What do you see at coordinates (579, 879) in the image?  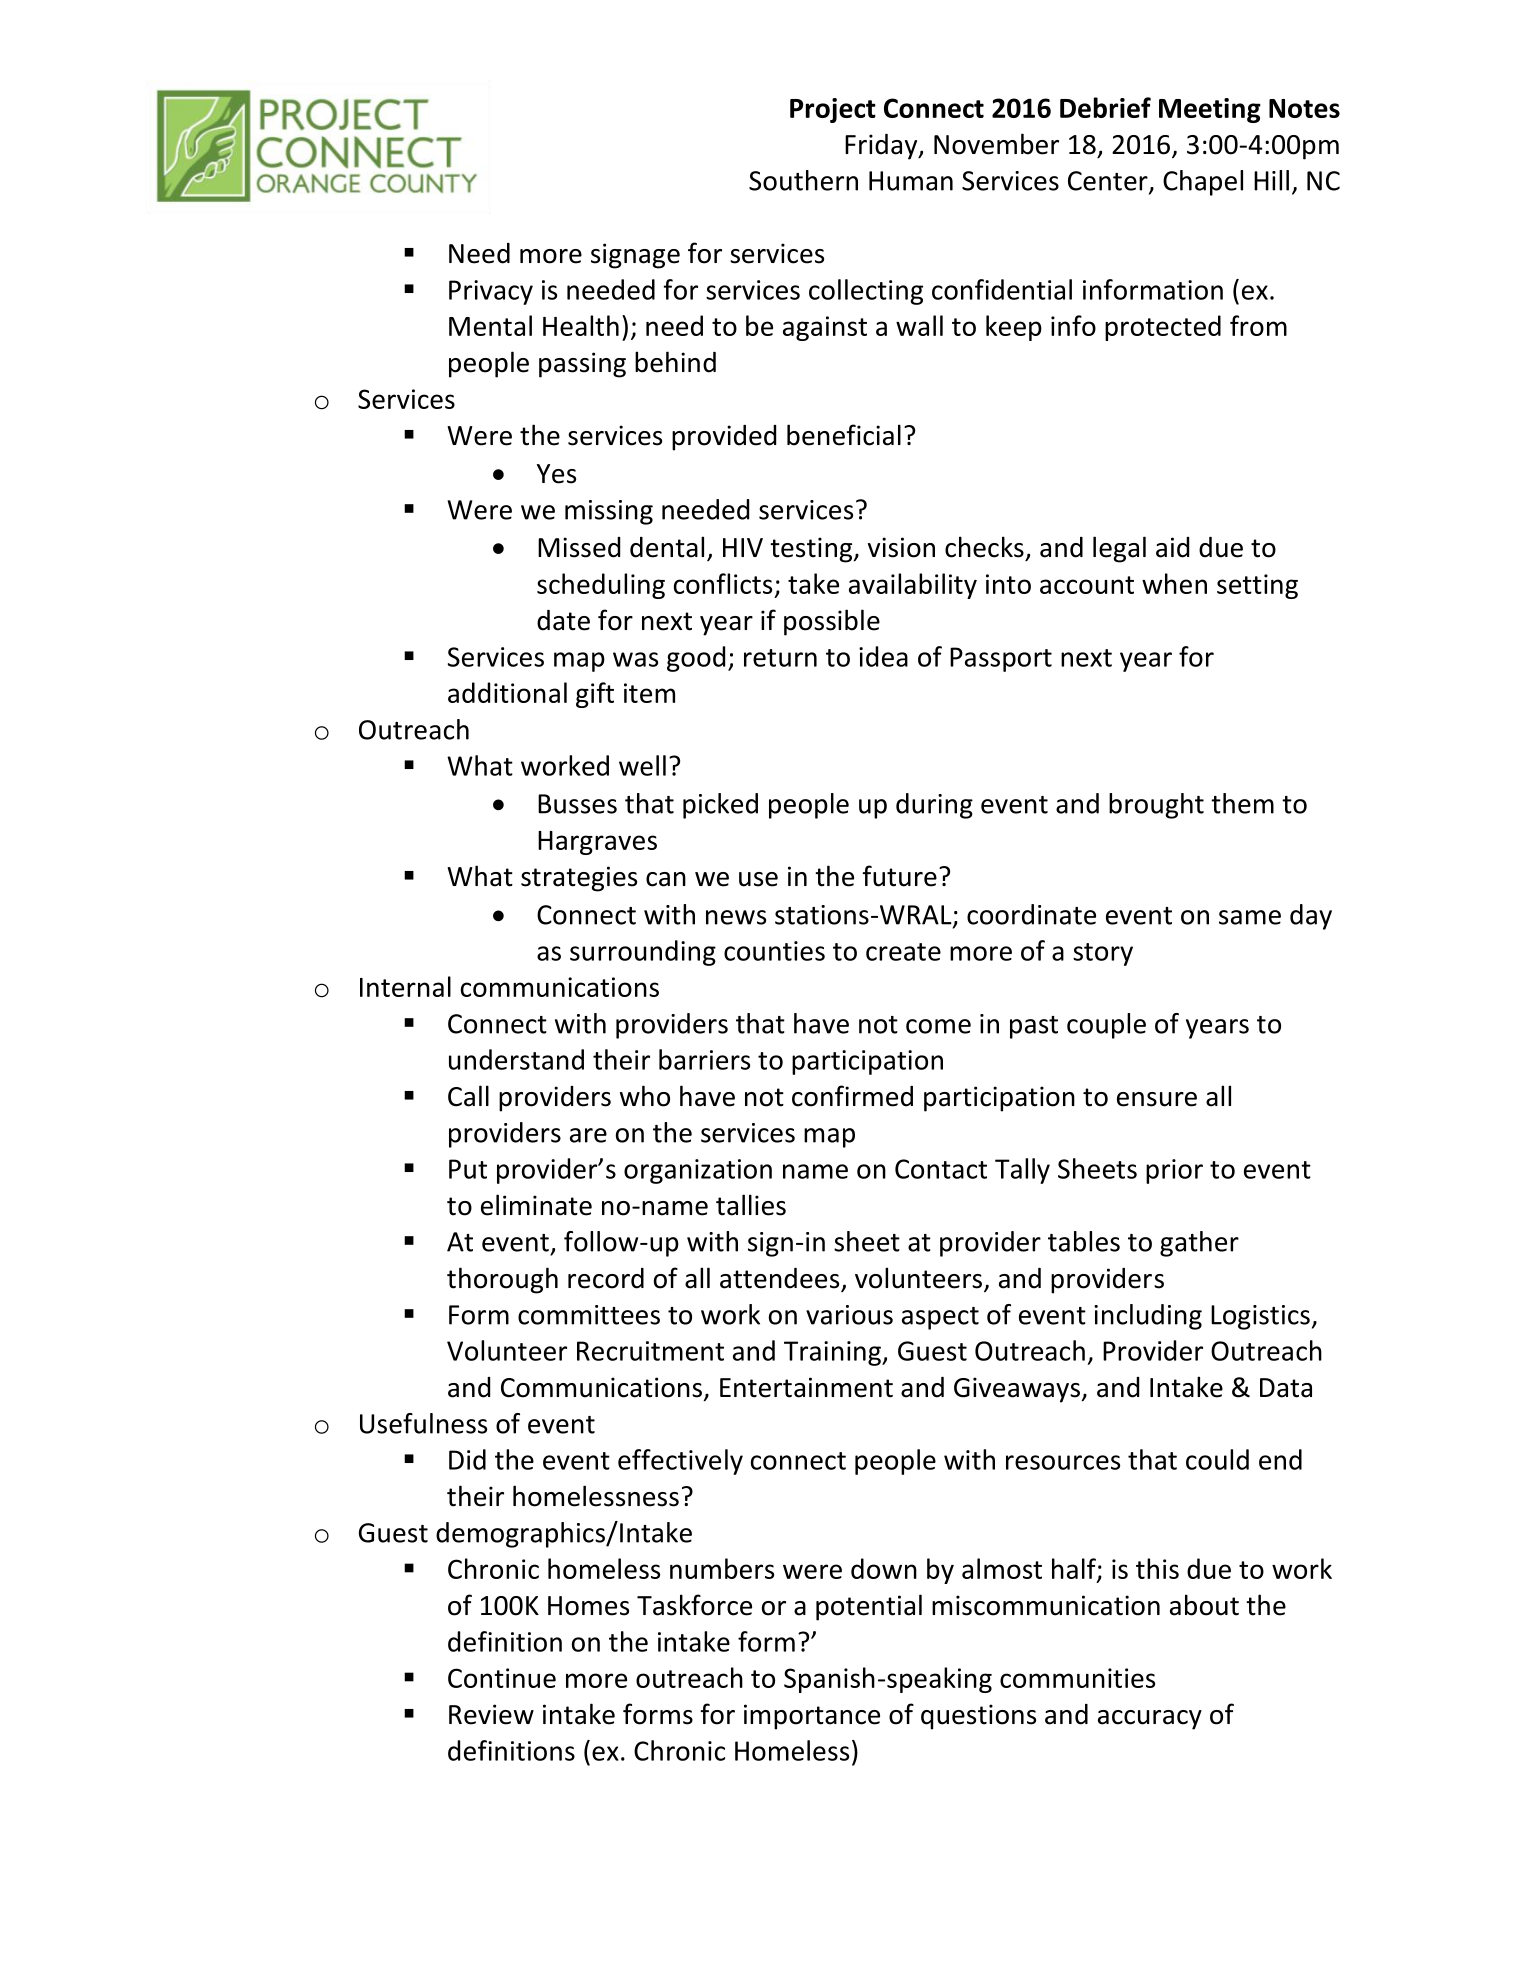 I see `strategies` at bounding box center [579, 879].
